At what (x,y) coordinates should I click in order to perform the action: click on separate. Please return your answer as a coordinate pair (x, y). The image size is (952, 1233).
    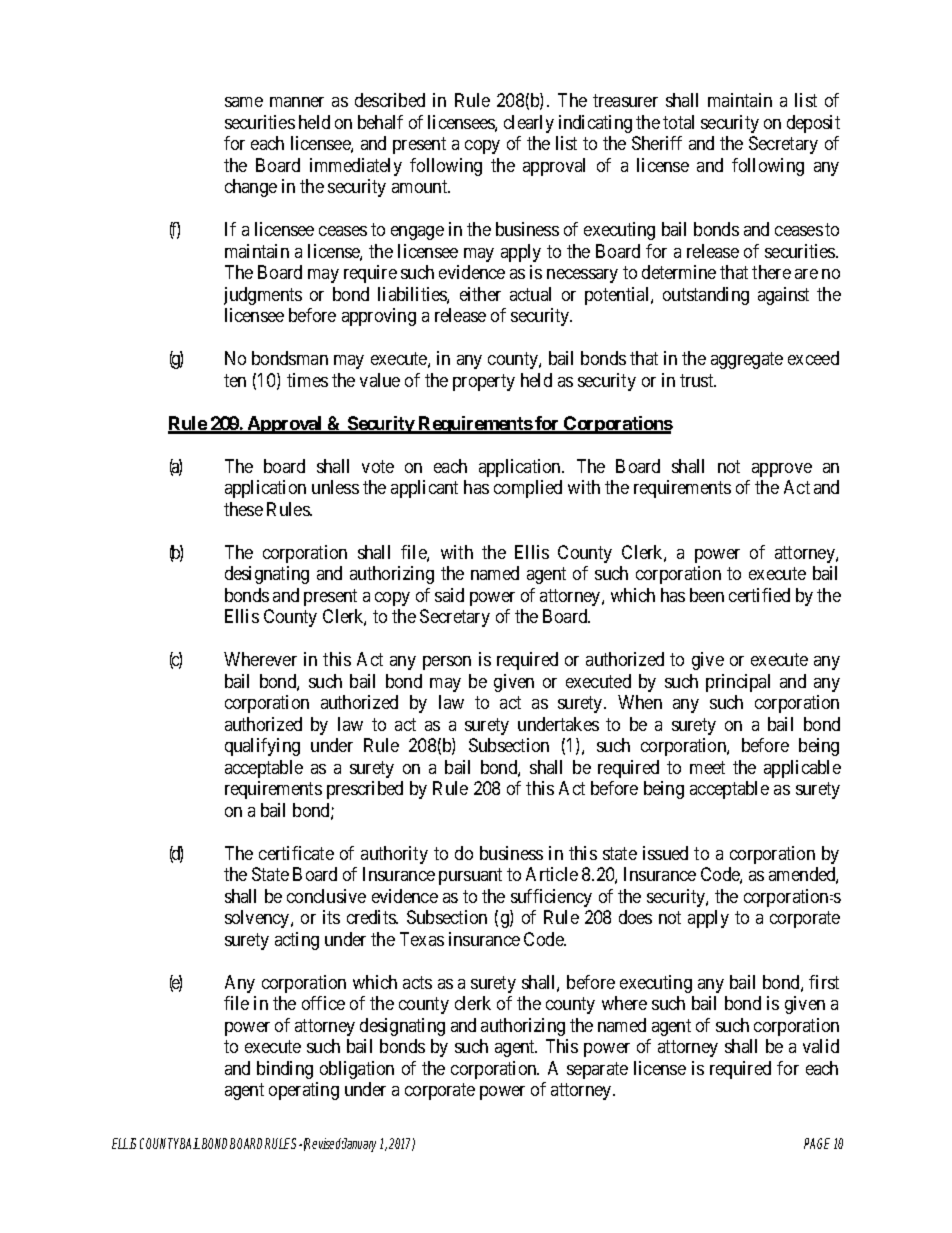
    Looking at the image, I should click on (597, 1070).
